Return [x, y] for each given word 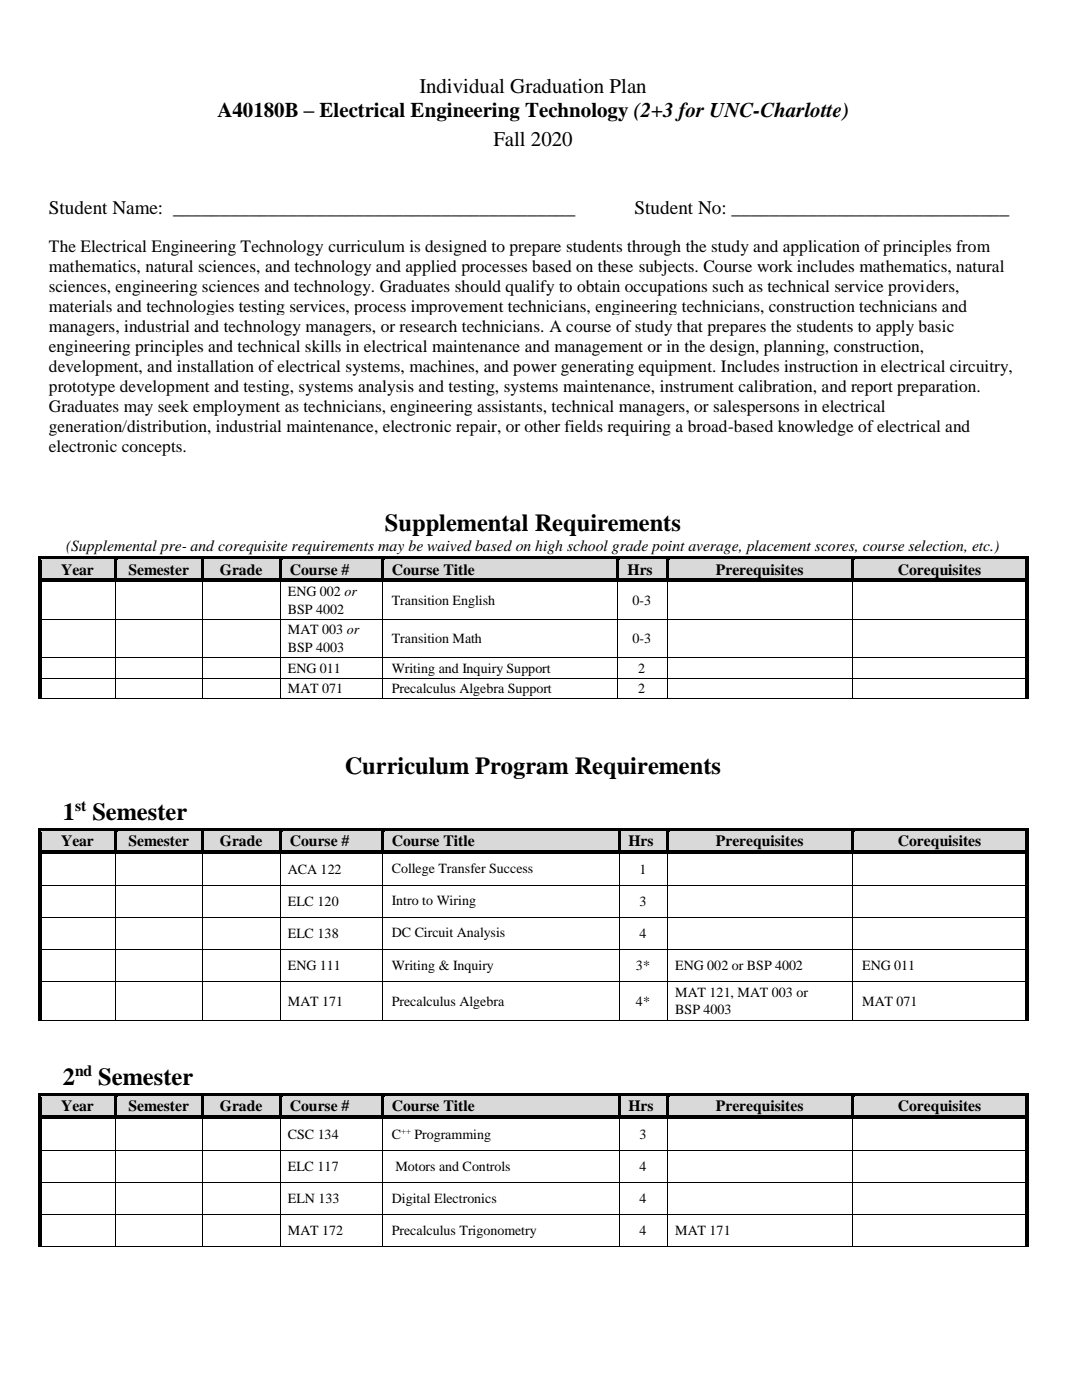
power [535, 370]
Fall [509, 139]
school [587, 545]
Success [511, 868]
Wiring [456, 901]
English [473, 601]
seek [173, 406]
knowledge [816, 428]
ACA [302, 869]
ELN [301, 1198]
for [690, 112]
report [872, 389]
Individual [462, 86]
